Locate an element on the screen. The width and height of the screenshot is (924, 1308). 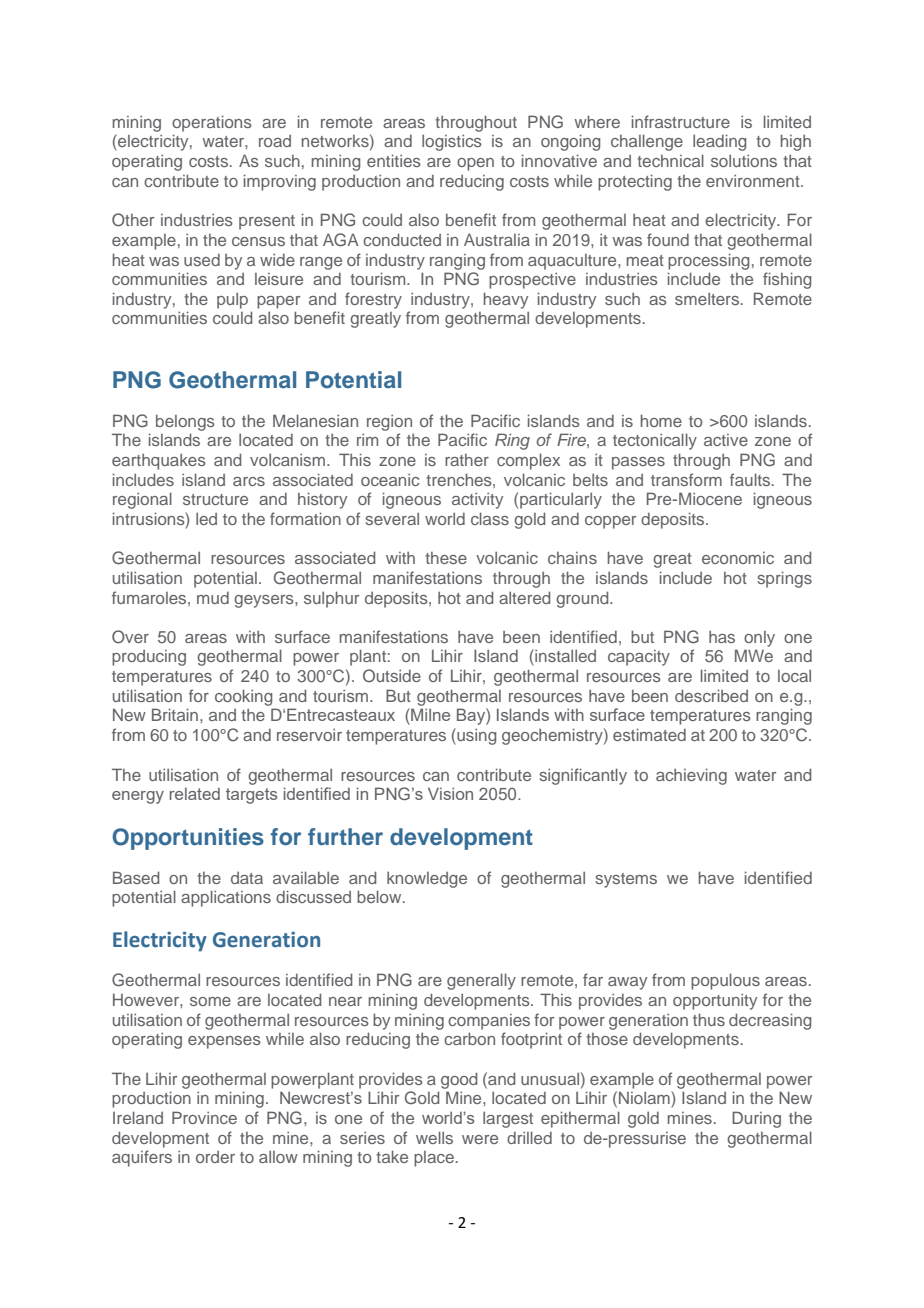
logistics is located at coordinates (452, 143).
